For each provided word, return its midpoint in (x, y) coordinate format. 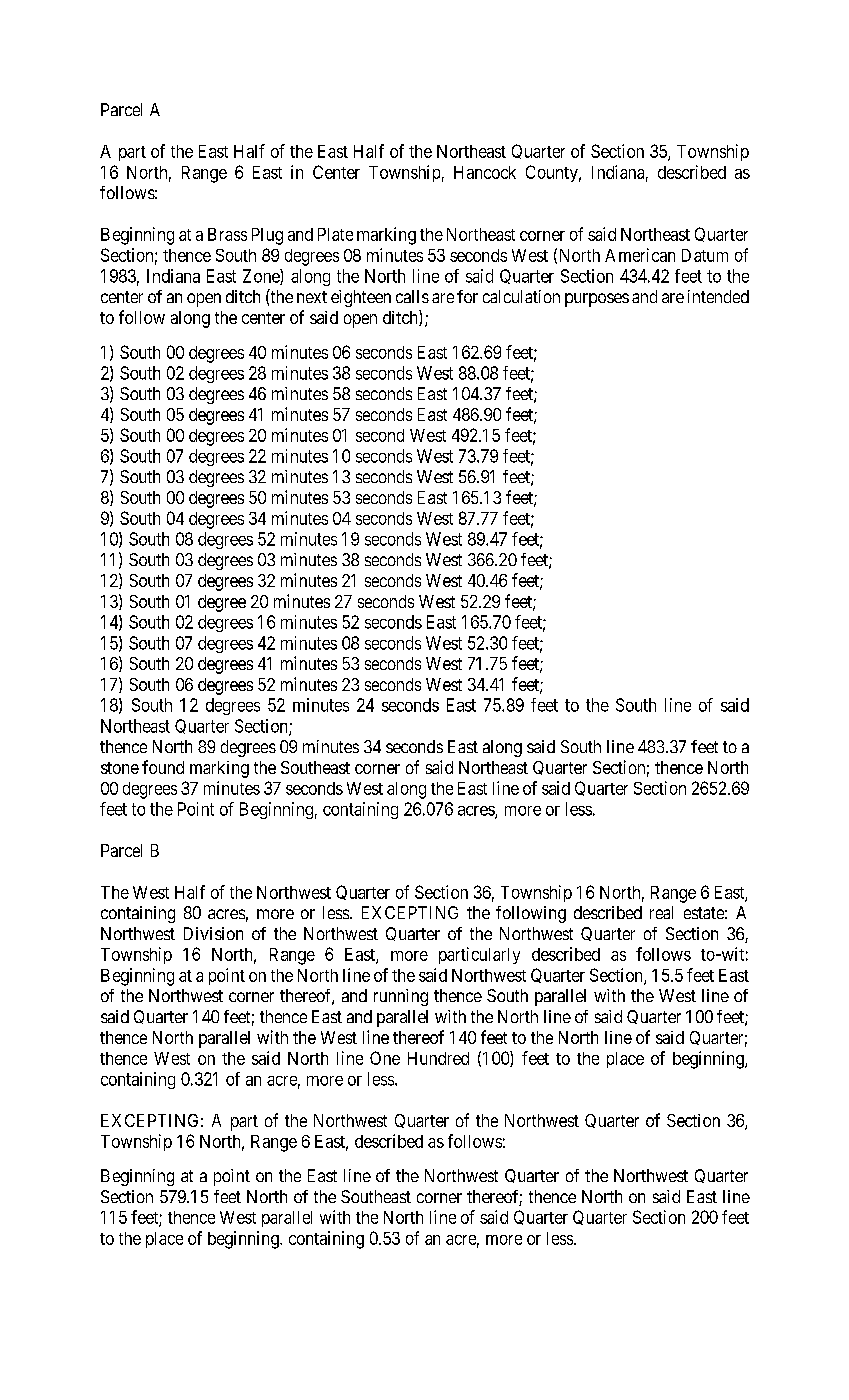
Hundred (438, 1058)
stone (120, 768)
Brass (227, 234)
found (163, 767)
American (640, 255)
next (312, 297)
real (661, 912)
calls (412, 296)
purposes (597, 300)
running (401, 997)
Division (213, 933)
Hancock (485, 172)
